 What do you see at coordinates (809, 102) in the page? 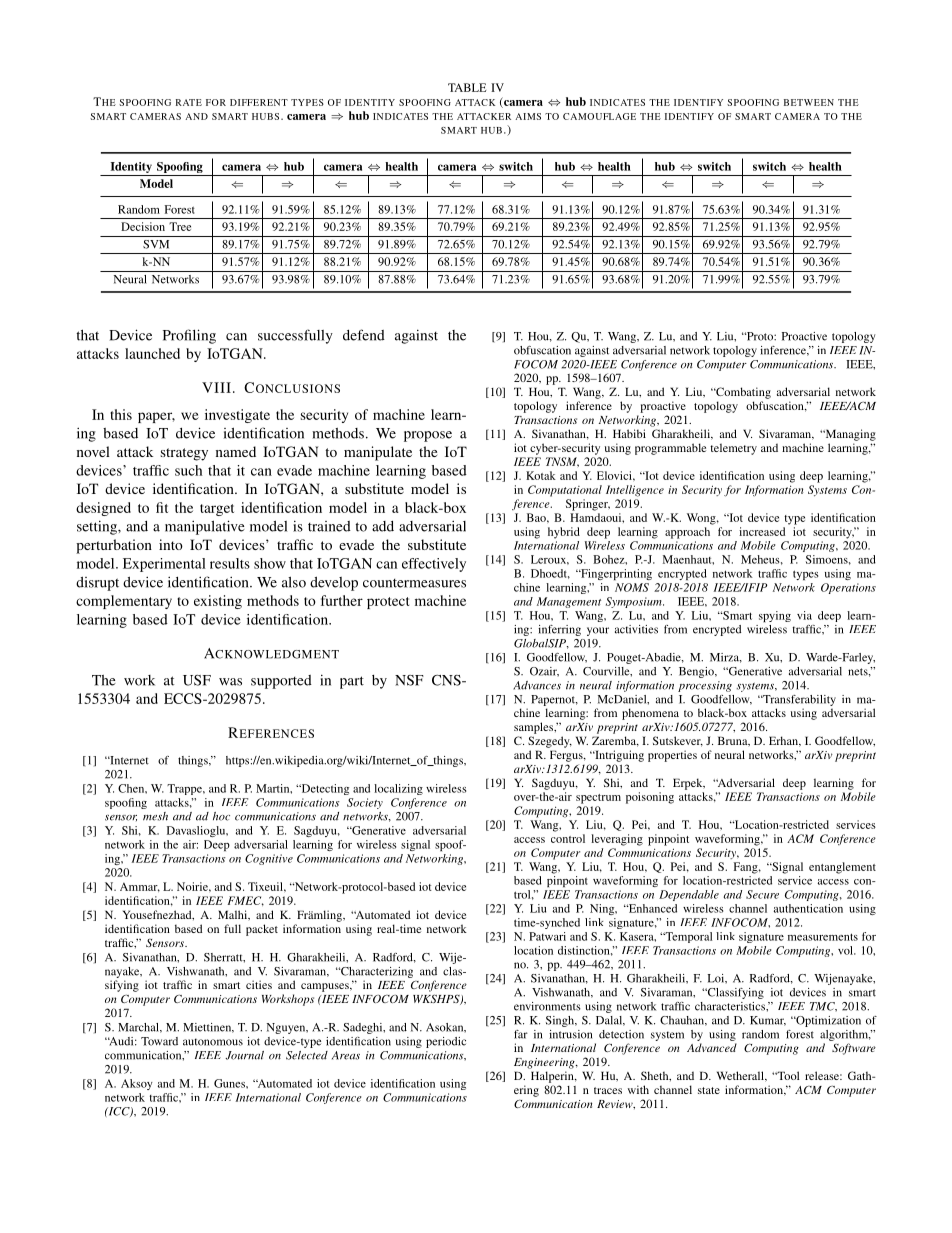
I see `BETWEEN` at bounding box center [809, 102].
